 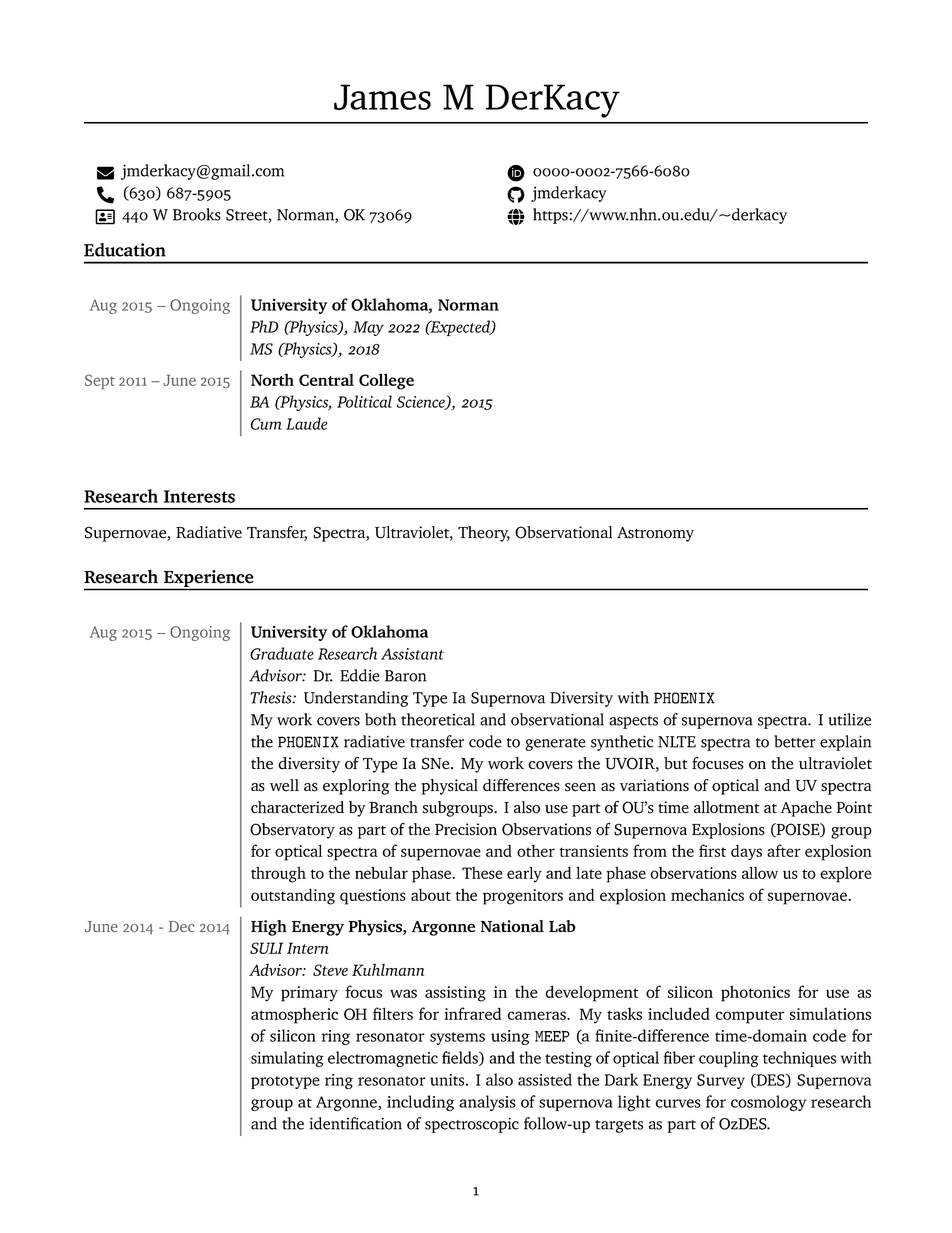 What do you see at coordinates (382, 97) in the screenshot?
I see `James` at bounding box center [382, 97].
